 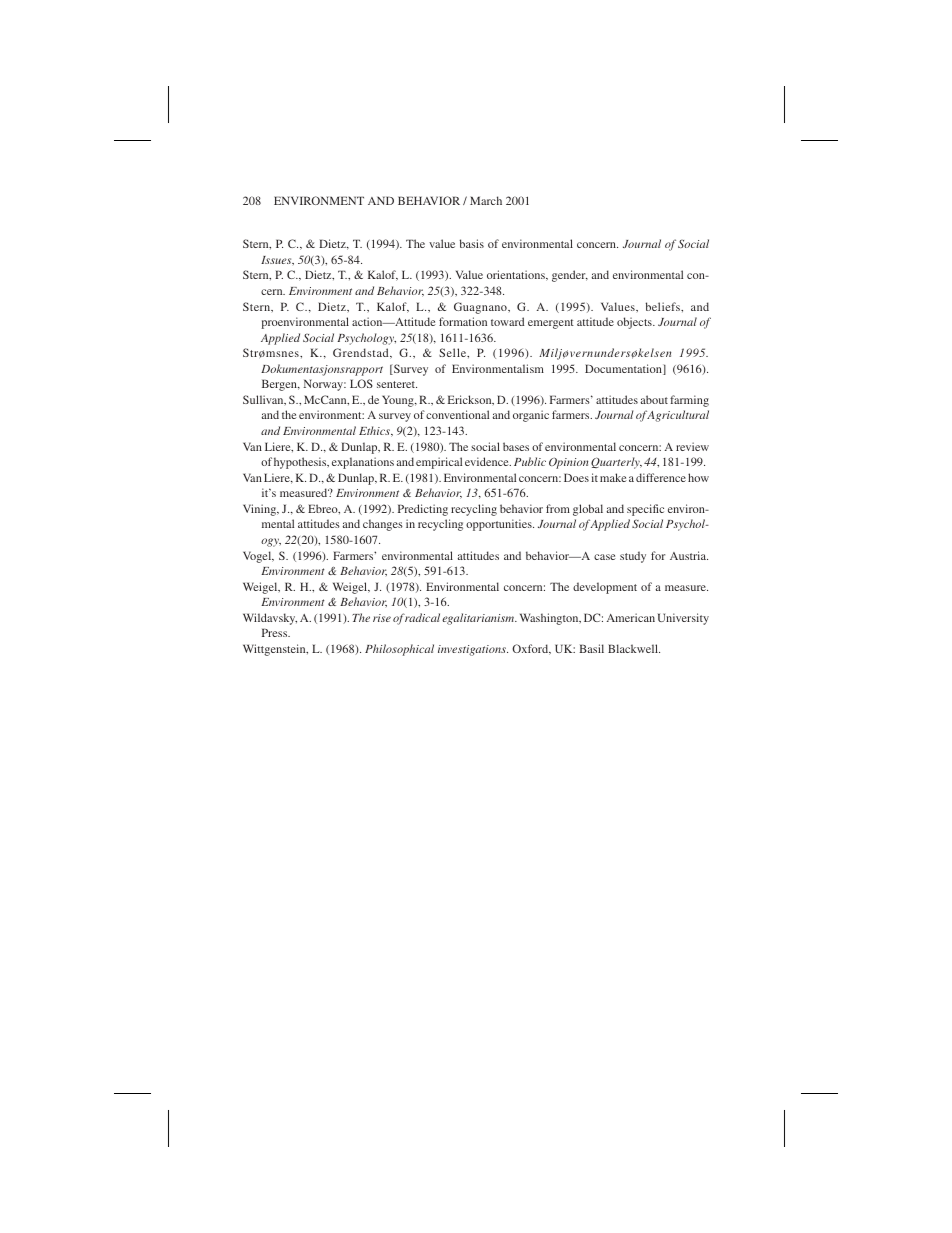 I want to click on Sullivan, so click(x=264, y=400).
